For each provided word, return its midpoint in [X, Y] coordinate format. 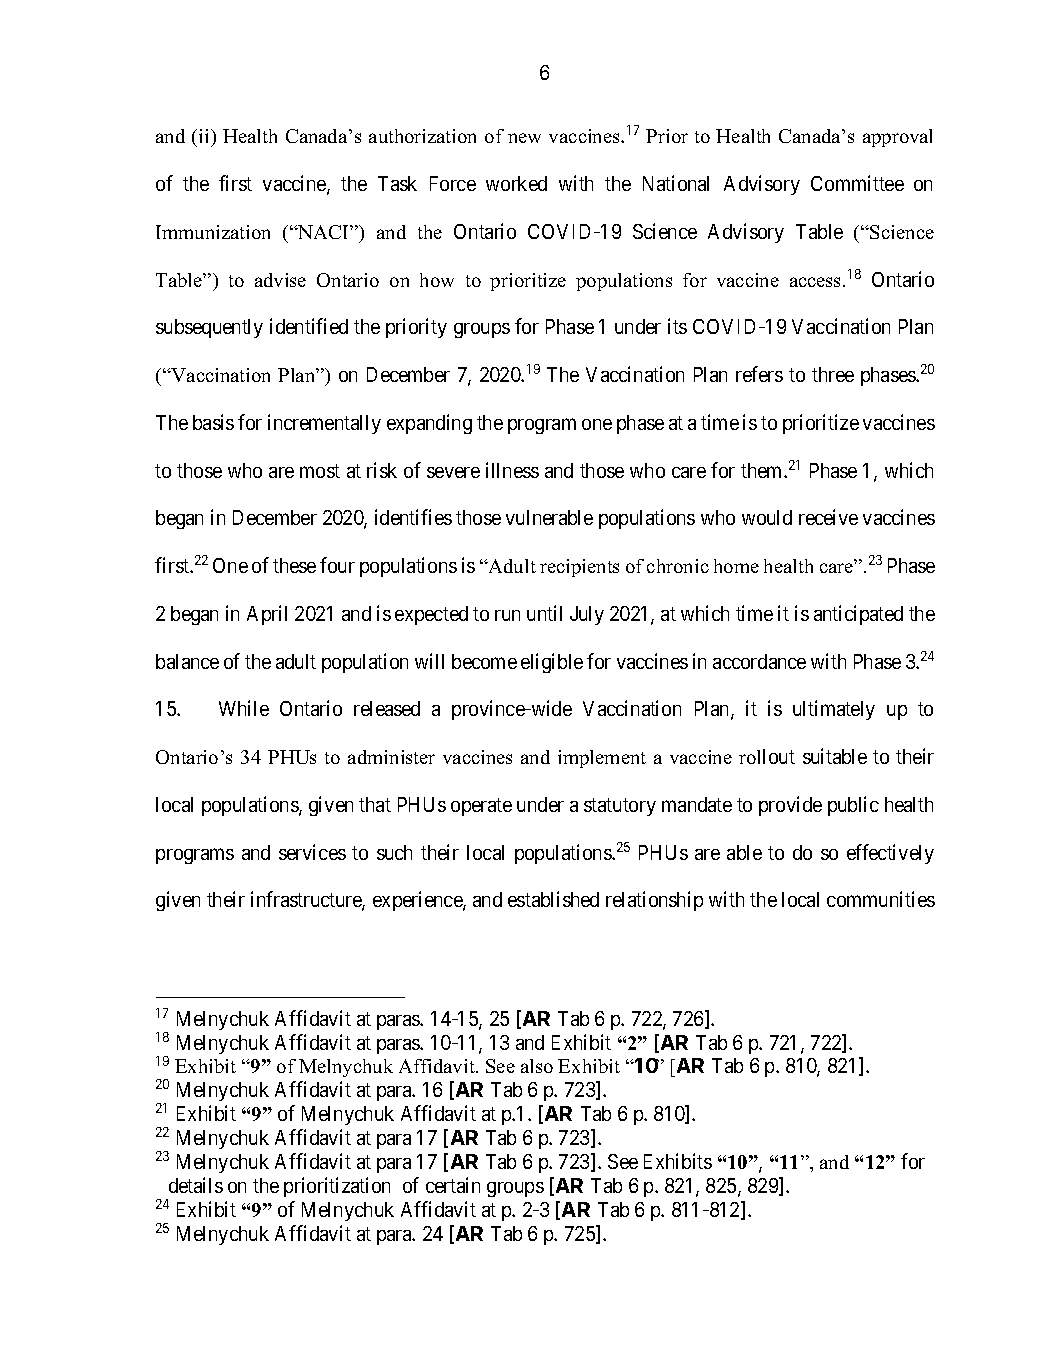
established [553, 899]
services [312, 852]
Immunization [213, 232]
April [267, 615]
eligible [552, 663]
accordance [759, 661]
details [196, 1185]
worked [516, 183]
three [833, 374]
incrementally [324, 424]
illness [512, 470]
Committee [857, 183]
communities [881, 899]
